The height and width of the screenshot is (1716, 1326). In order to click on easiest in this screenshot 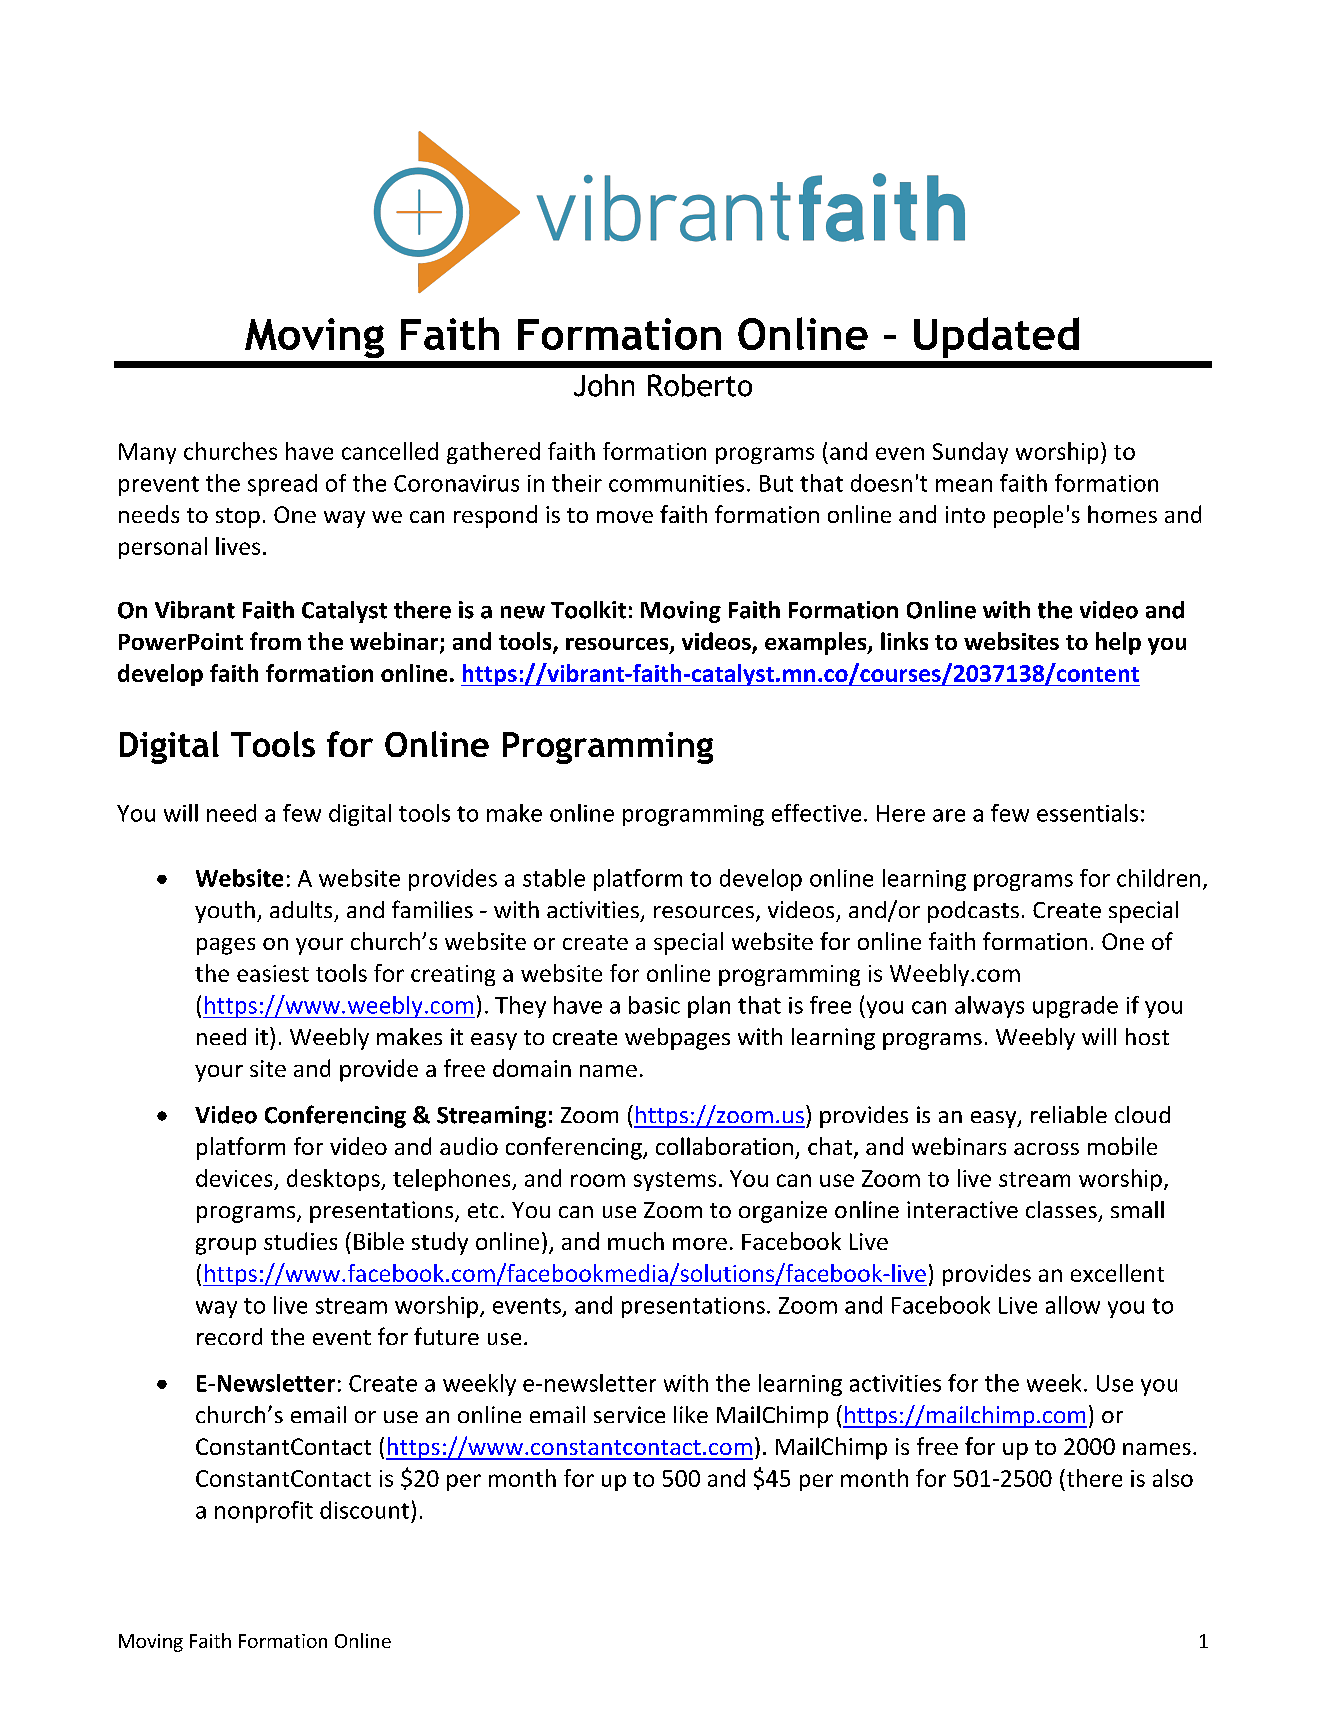, I will do `click(273, 973)`.
